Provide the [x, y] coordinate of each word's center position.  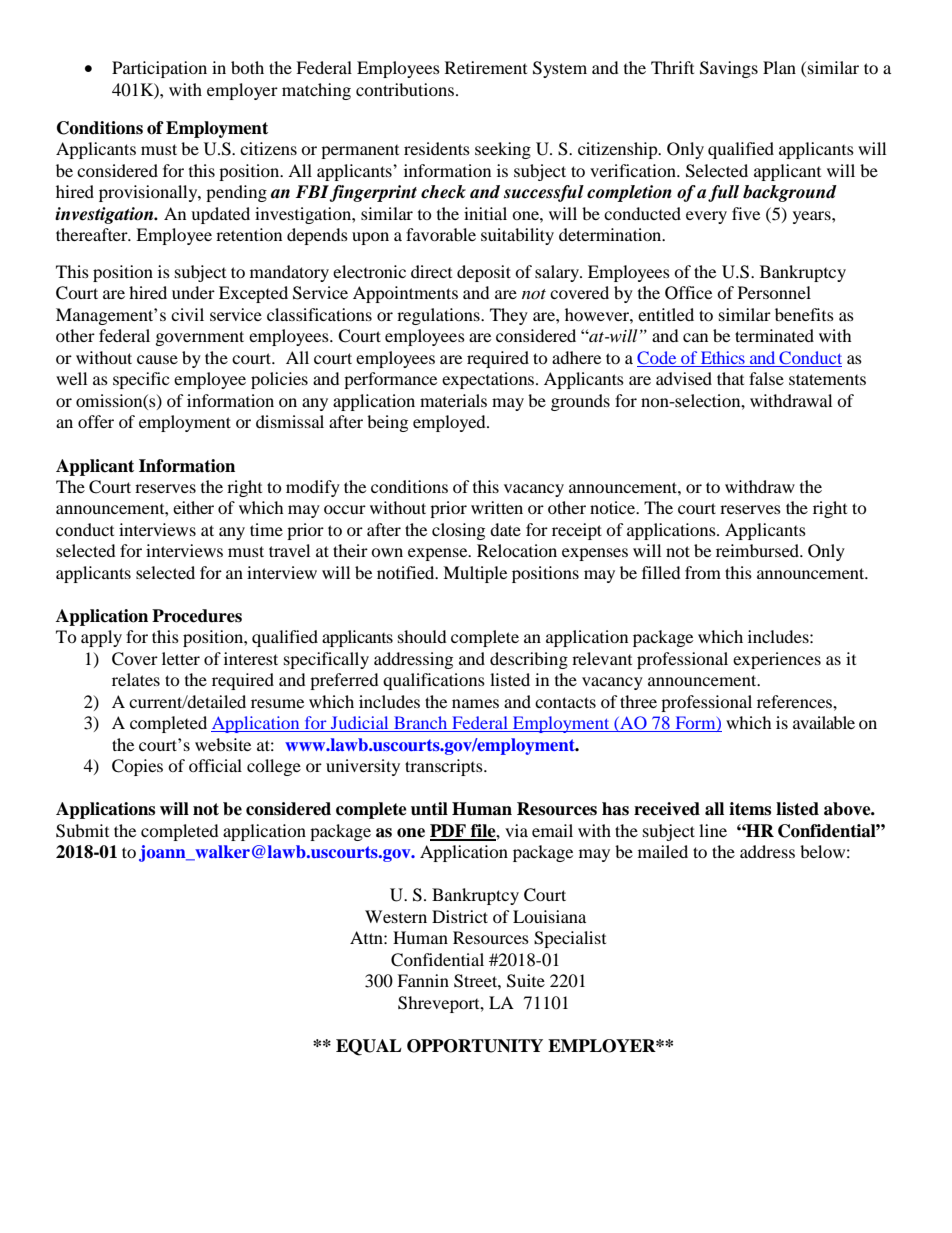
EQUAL [369, 1047]
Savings [729, 69]
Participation [159, 69]
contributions [405, 89]
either [193, 507]
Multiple [475, 574]
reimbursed [759, 550]
